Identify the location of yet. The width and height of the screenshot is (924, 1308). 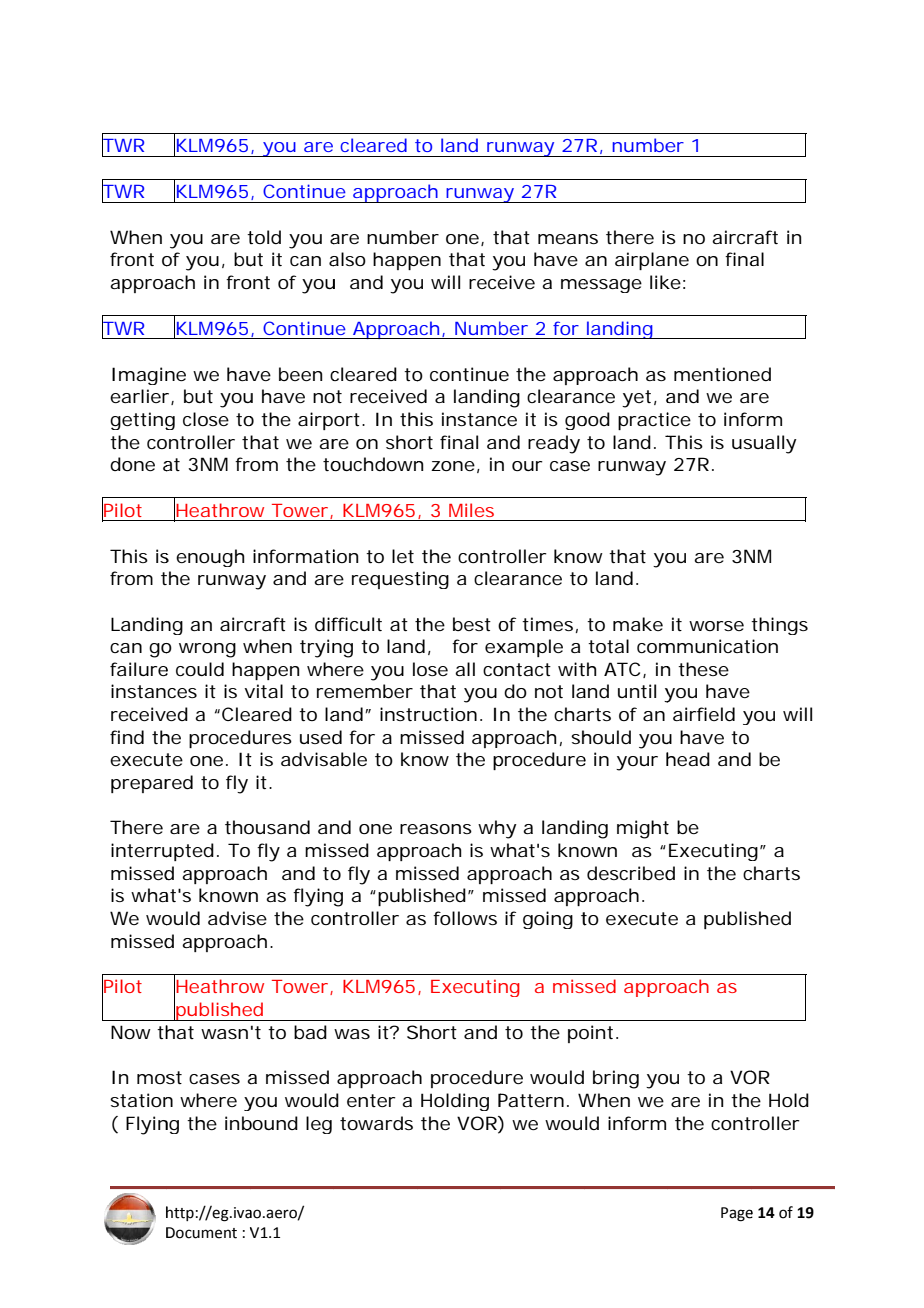
(636, 399).
